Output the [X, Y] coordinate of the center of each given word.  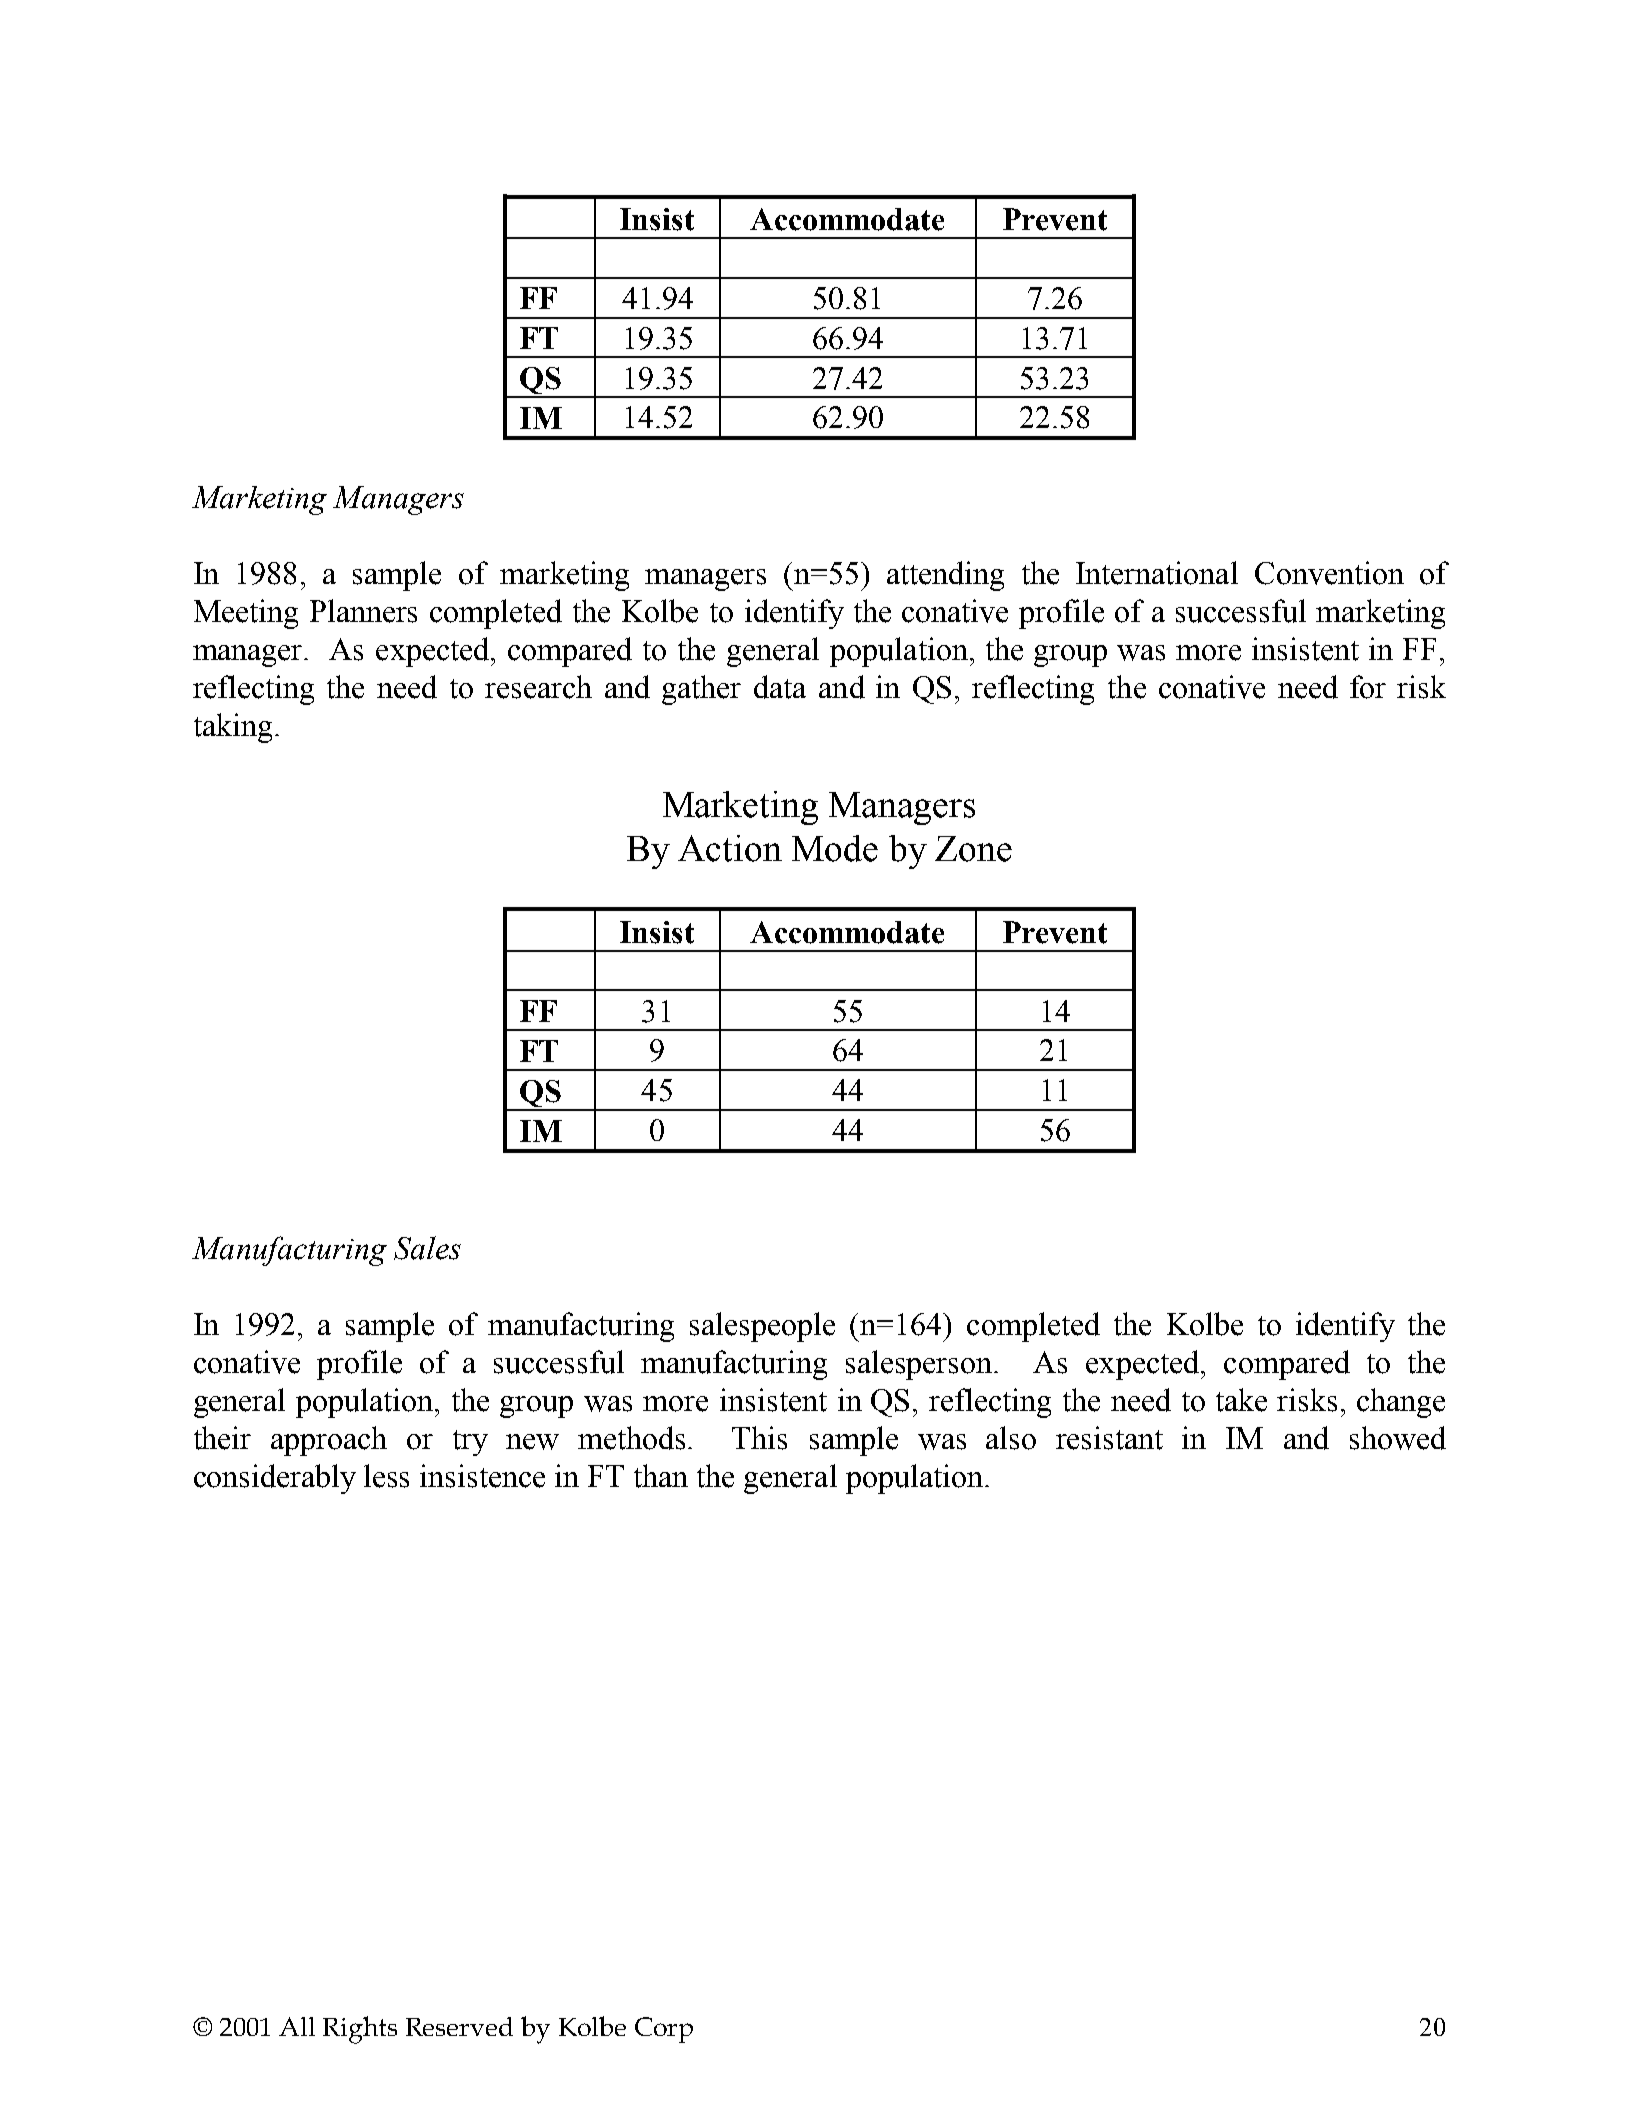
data [780, 687]
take [1241, 1400]
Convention [1329, 573]
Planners [363, 611]
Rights [360, 2030]
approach [329, 1441]
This [759, 1438]
